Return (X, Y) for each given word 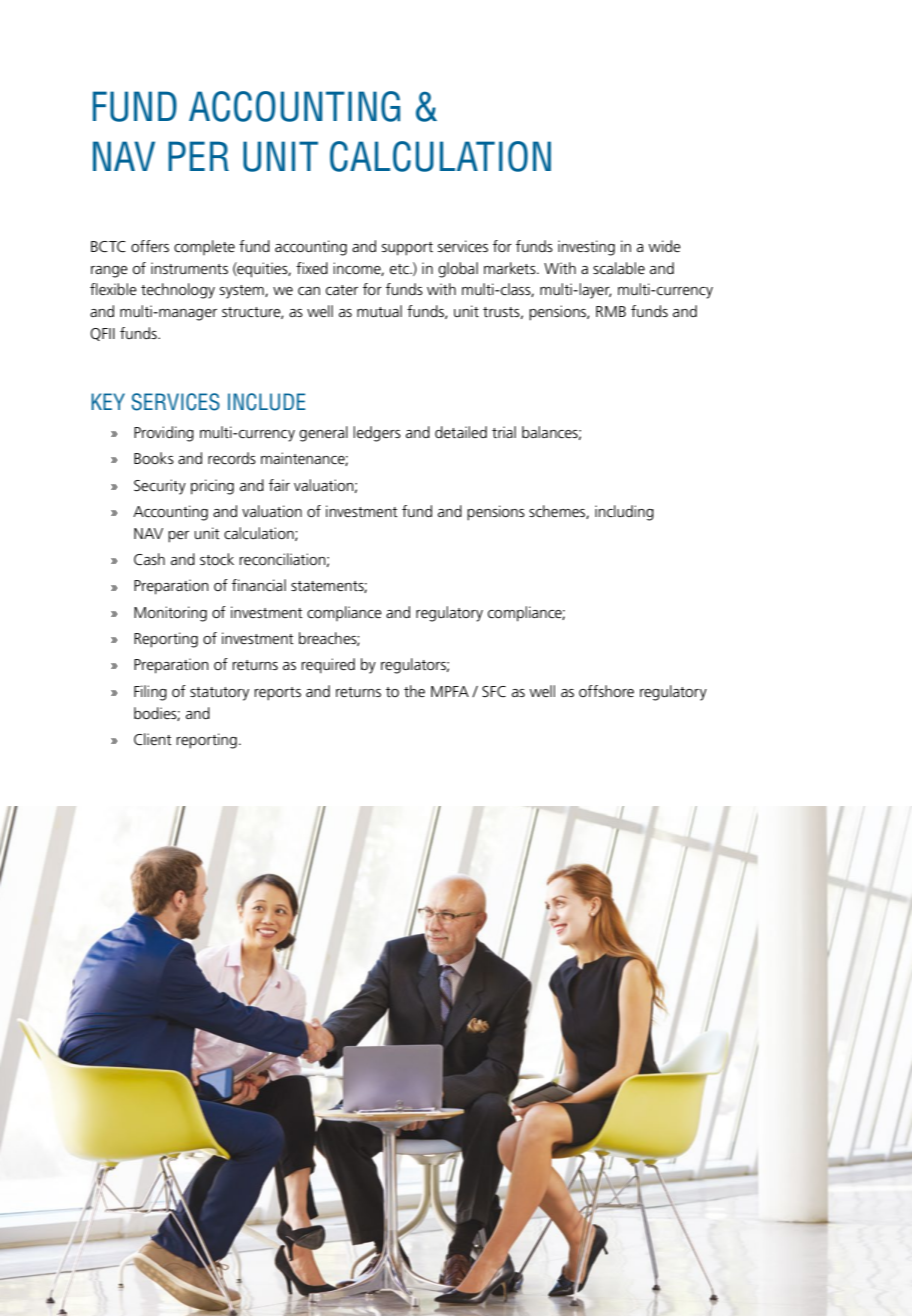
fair (279, 485)
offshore (606, 691)
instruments (189, 268)
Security (160, 487)
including (624, 513)
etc (400, 269)
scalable (619, 268)
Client (153, 739)
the (414, 691)
